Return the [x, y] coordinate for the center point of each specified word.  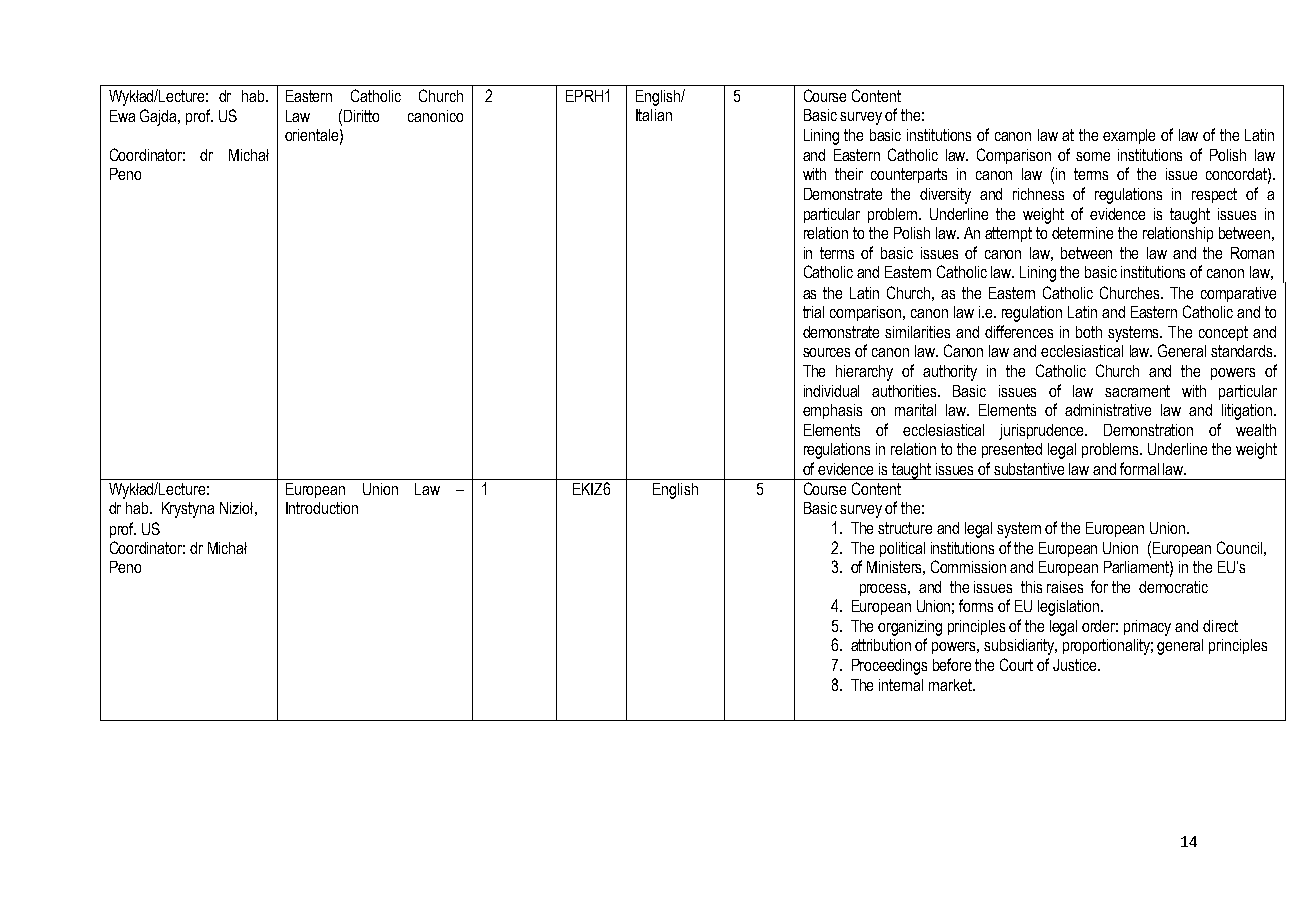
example [1129, 136]
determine [1082, 233]
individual [831, 391]
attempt [1008, 234]
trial [813, 312]
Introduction [322, 508]
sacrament [1137, 391]
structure [905, 528]
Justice [1076, 665]
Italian [654, 115]
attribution [881, 645]
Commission [968, 566]
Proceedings [889, 667]
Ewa [122, 116]
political [902, 549]
